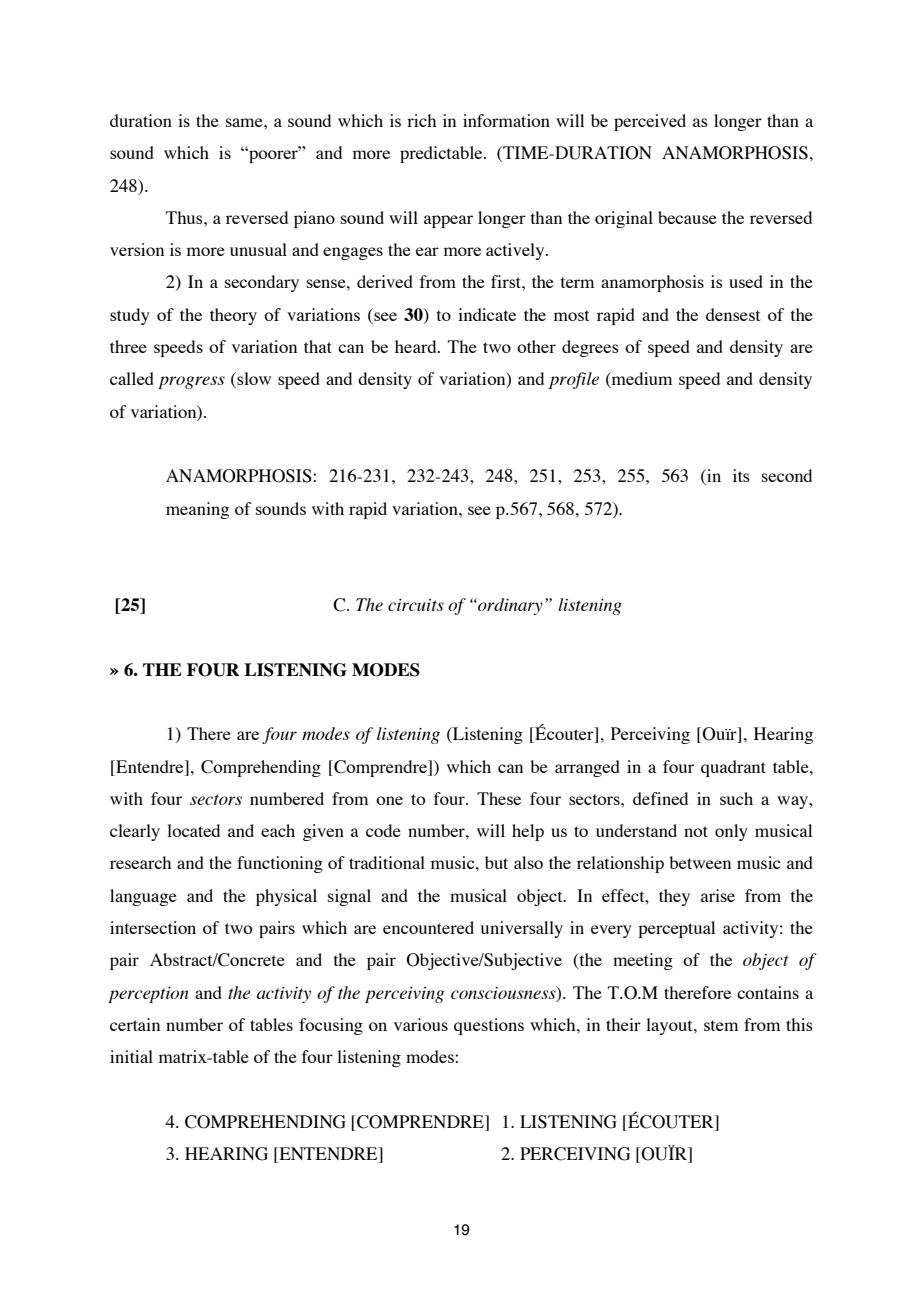  I want to click on rich, so click(421, 120).
